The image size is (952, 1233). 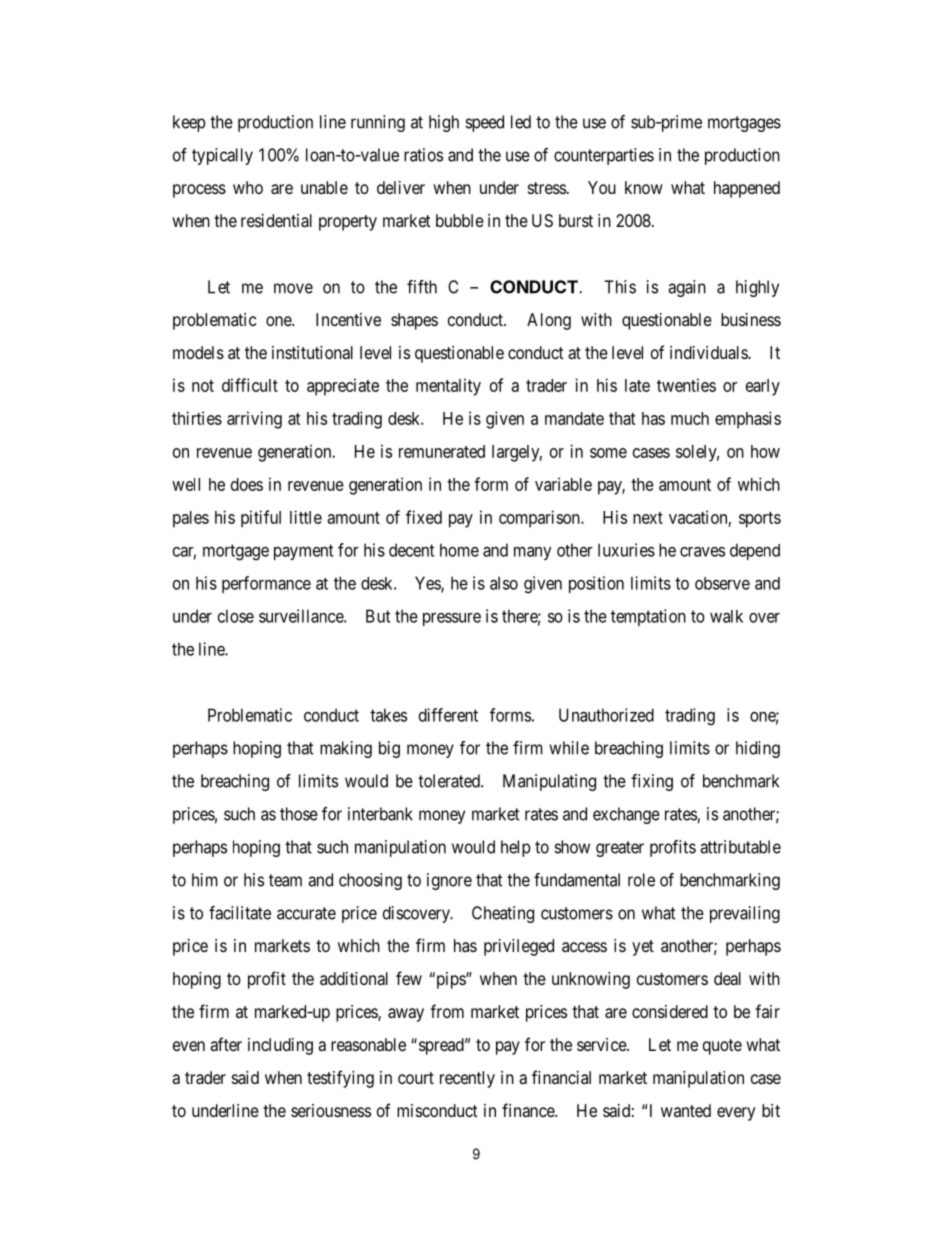 I want to click on pressure, so click(x=452, y=619).
